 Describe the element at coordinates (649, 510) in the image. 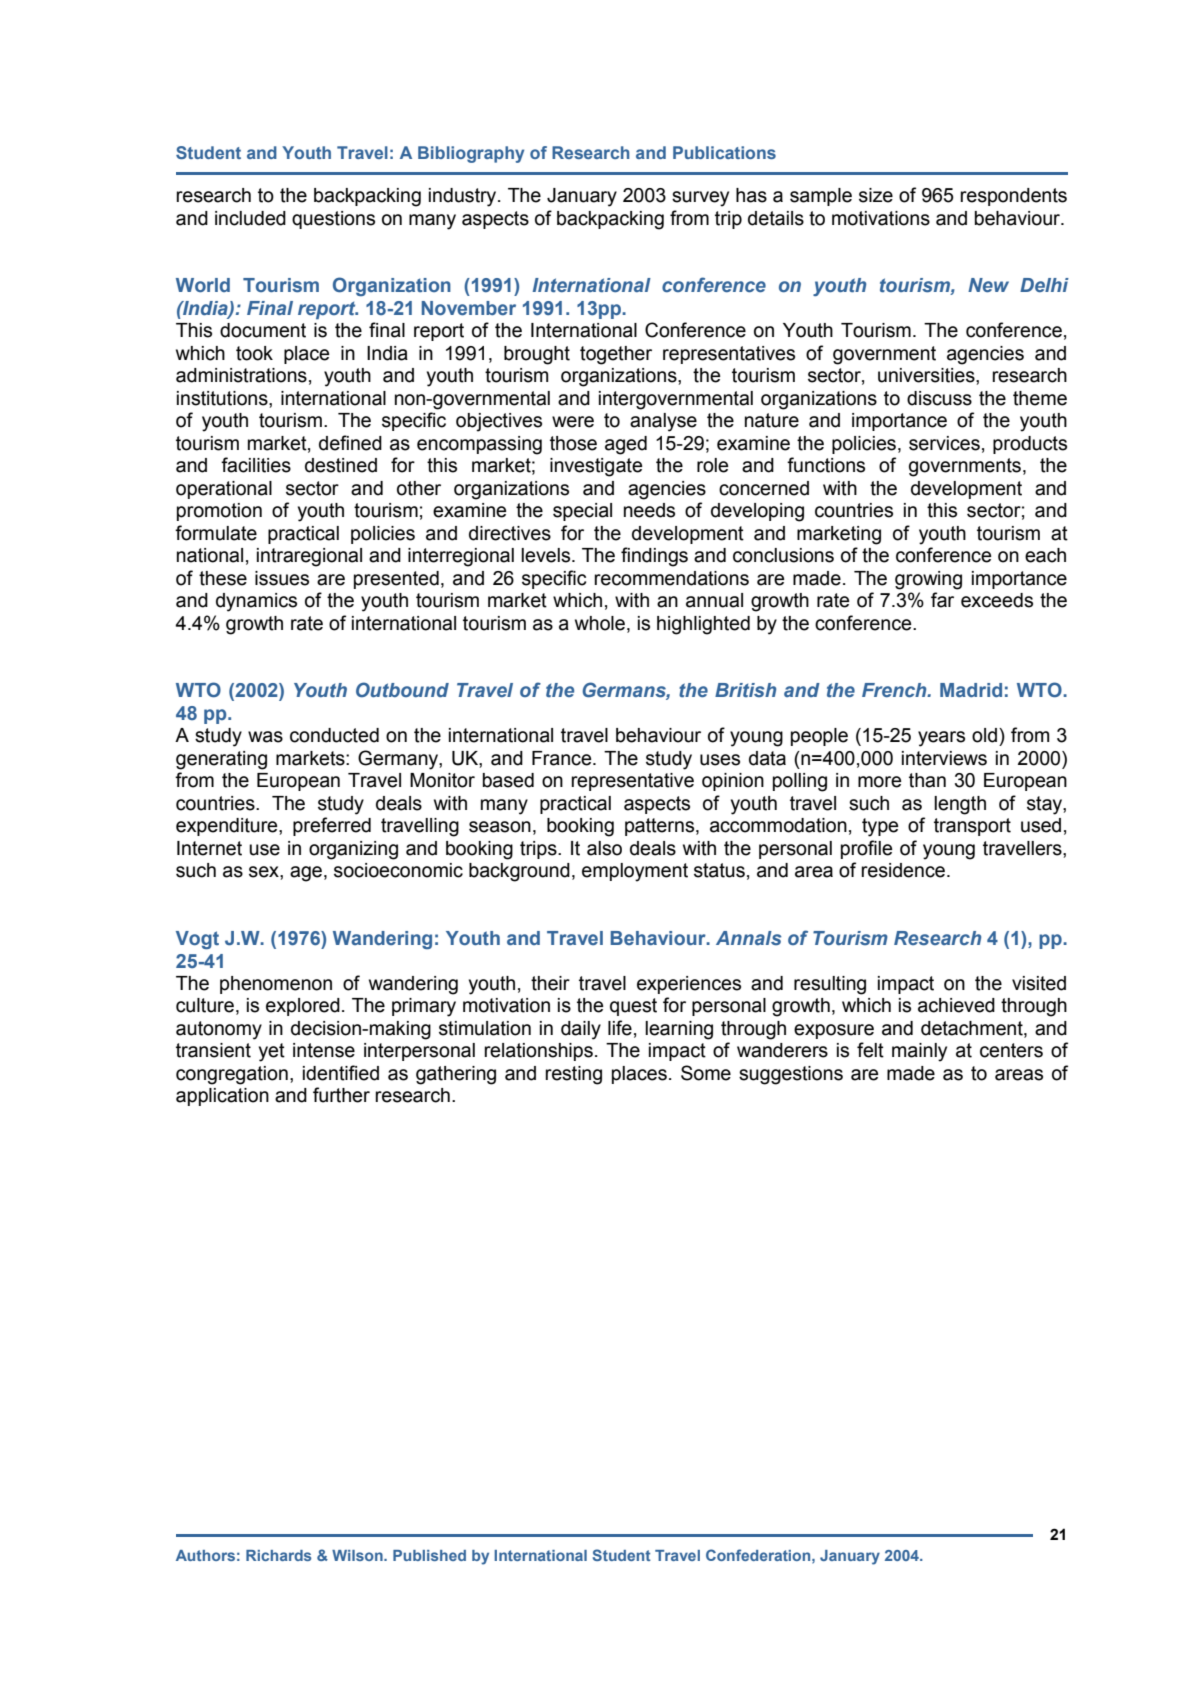

I see `needs` at that location.
